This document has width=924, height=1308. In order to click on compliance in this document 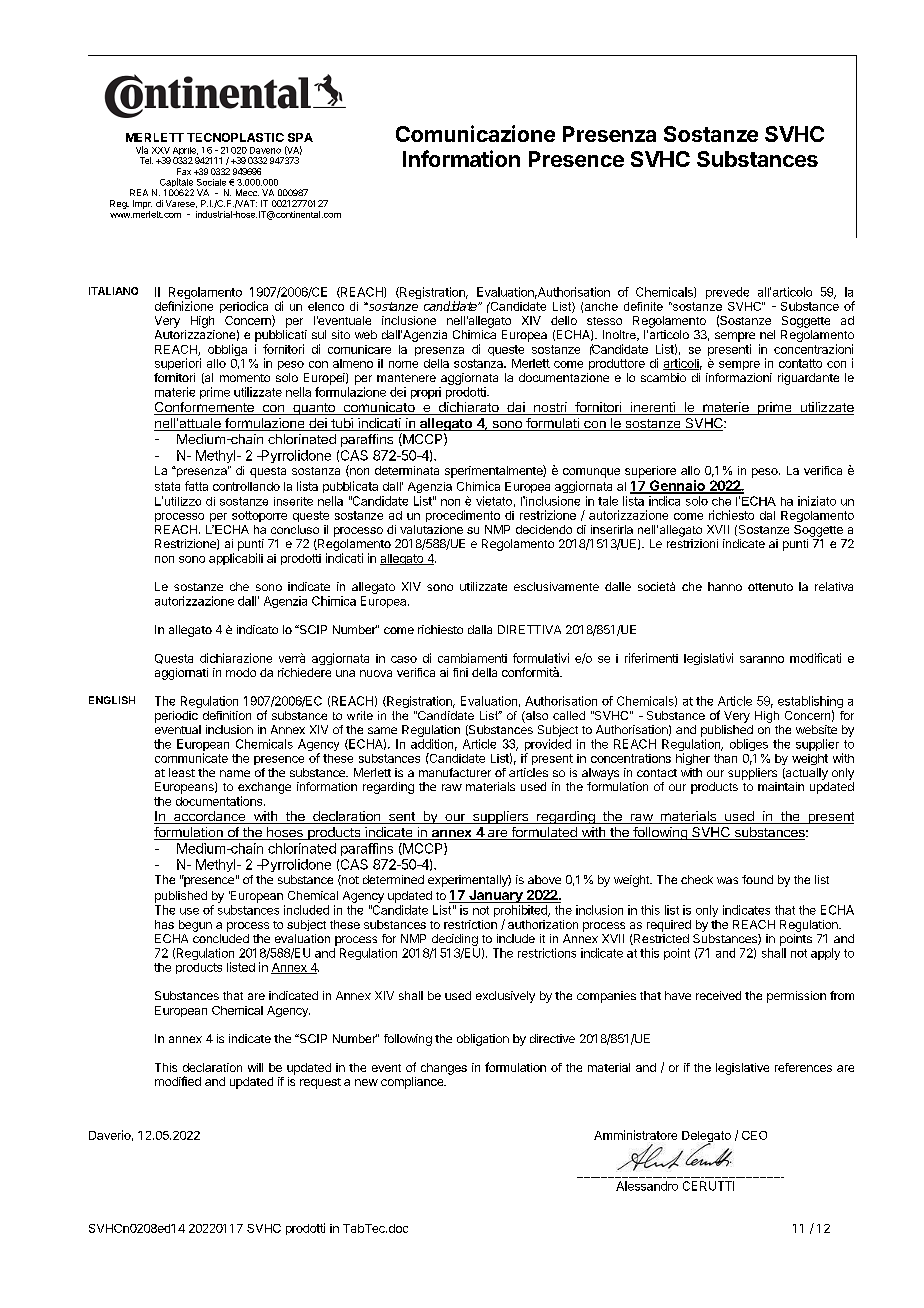, I will do `click(413, 1083)`.
